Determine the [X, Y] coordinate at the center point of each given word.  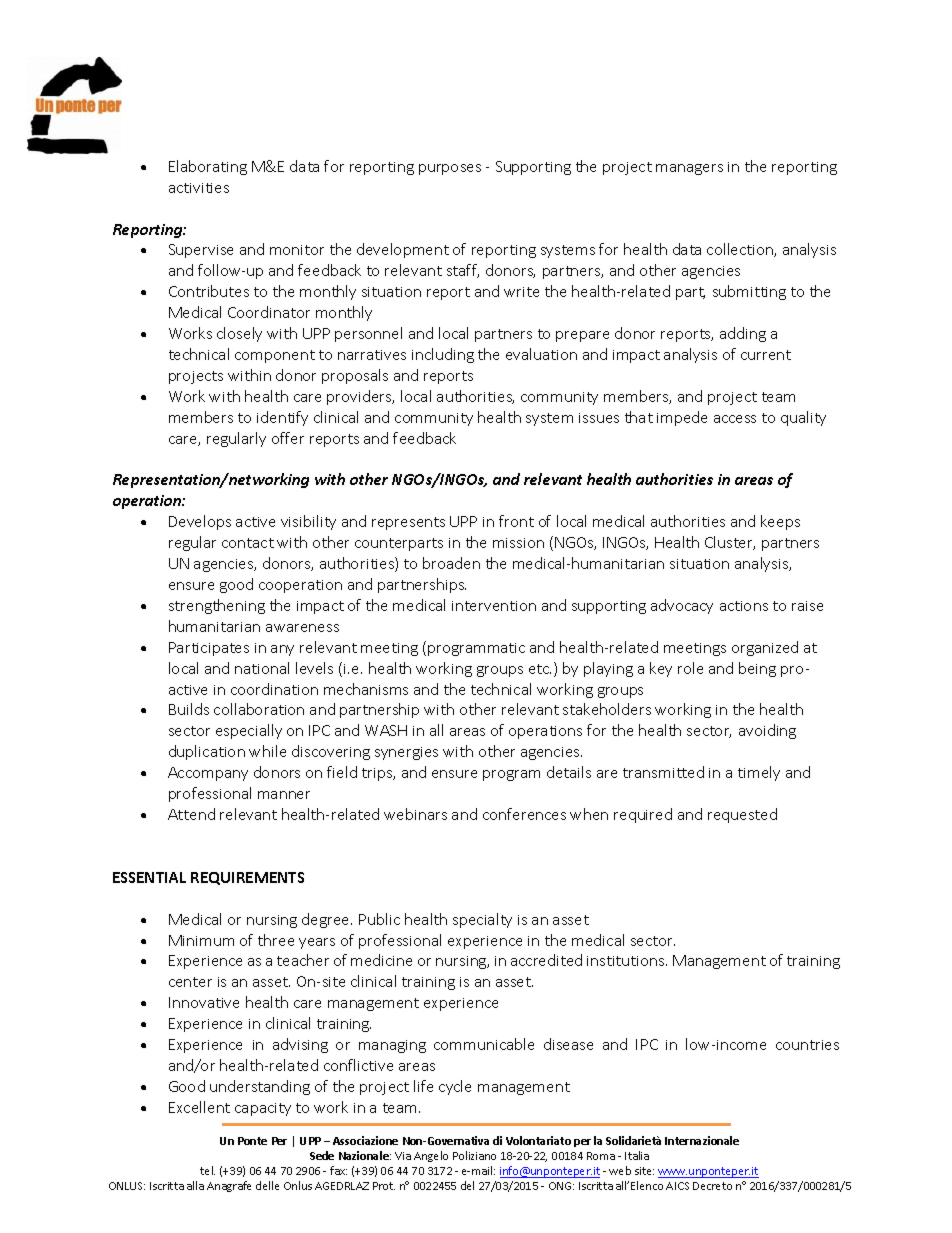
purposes [450, 169]
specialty [482, 920]
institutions [627, 961]
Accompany [208, 774]
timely [759, 773]
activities [199, 188]
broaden [451, 563]
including [443, 355]
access [735, 419]
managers [689, 169]
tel [207, 1170]
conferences [524, 814]
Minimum [201, 940]
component [275, 356]
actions [744, 606]
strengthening [217, 606]
